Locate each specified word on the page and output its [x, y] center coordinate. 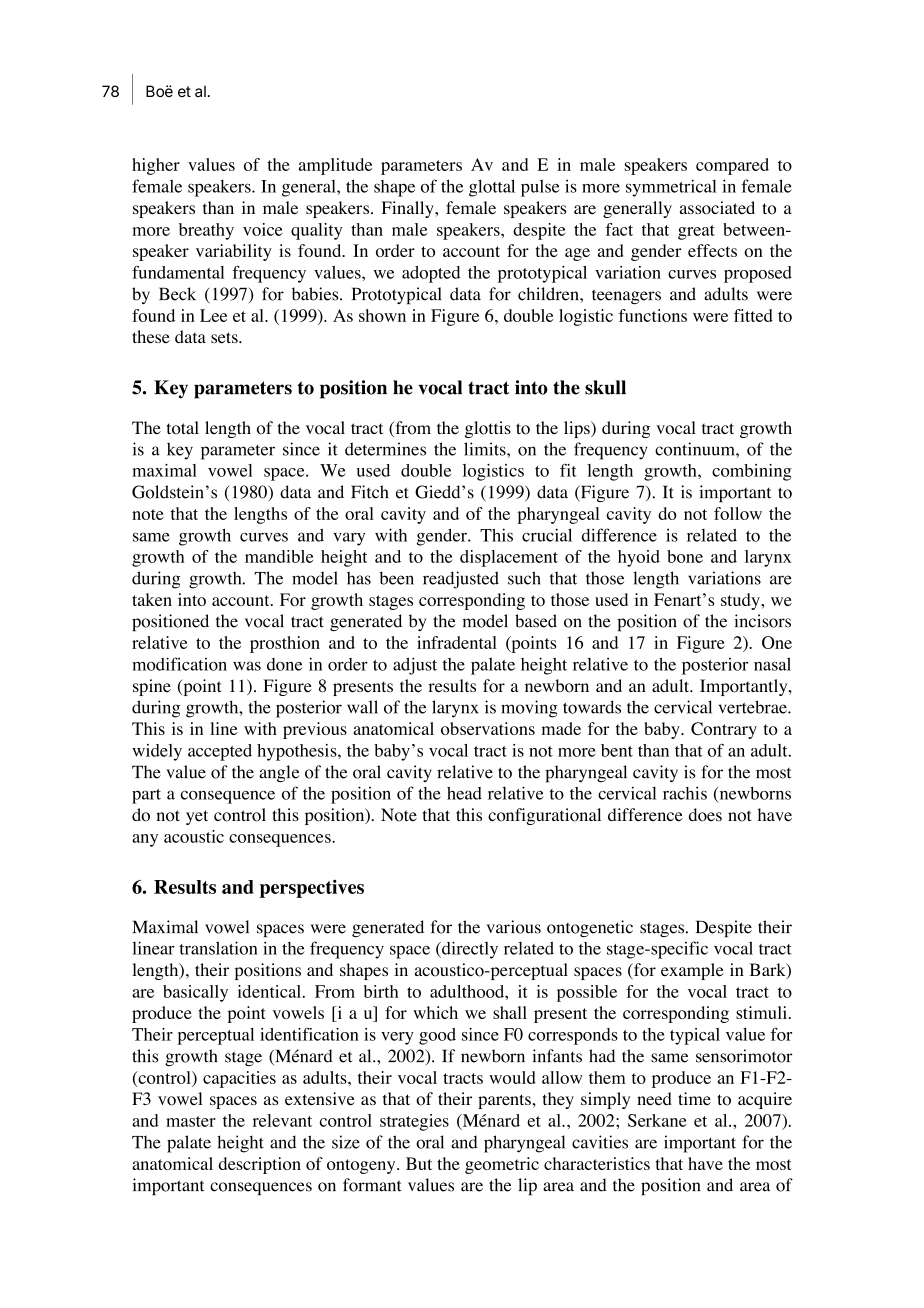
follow [738, 513]
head [464, 793]
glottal [492, 188]
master [191, 1121]
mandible [279, 556]
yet [197, 817]
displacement [509, 558]
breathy [206, 231]
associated [717, 208]
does [705, 815]
